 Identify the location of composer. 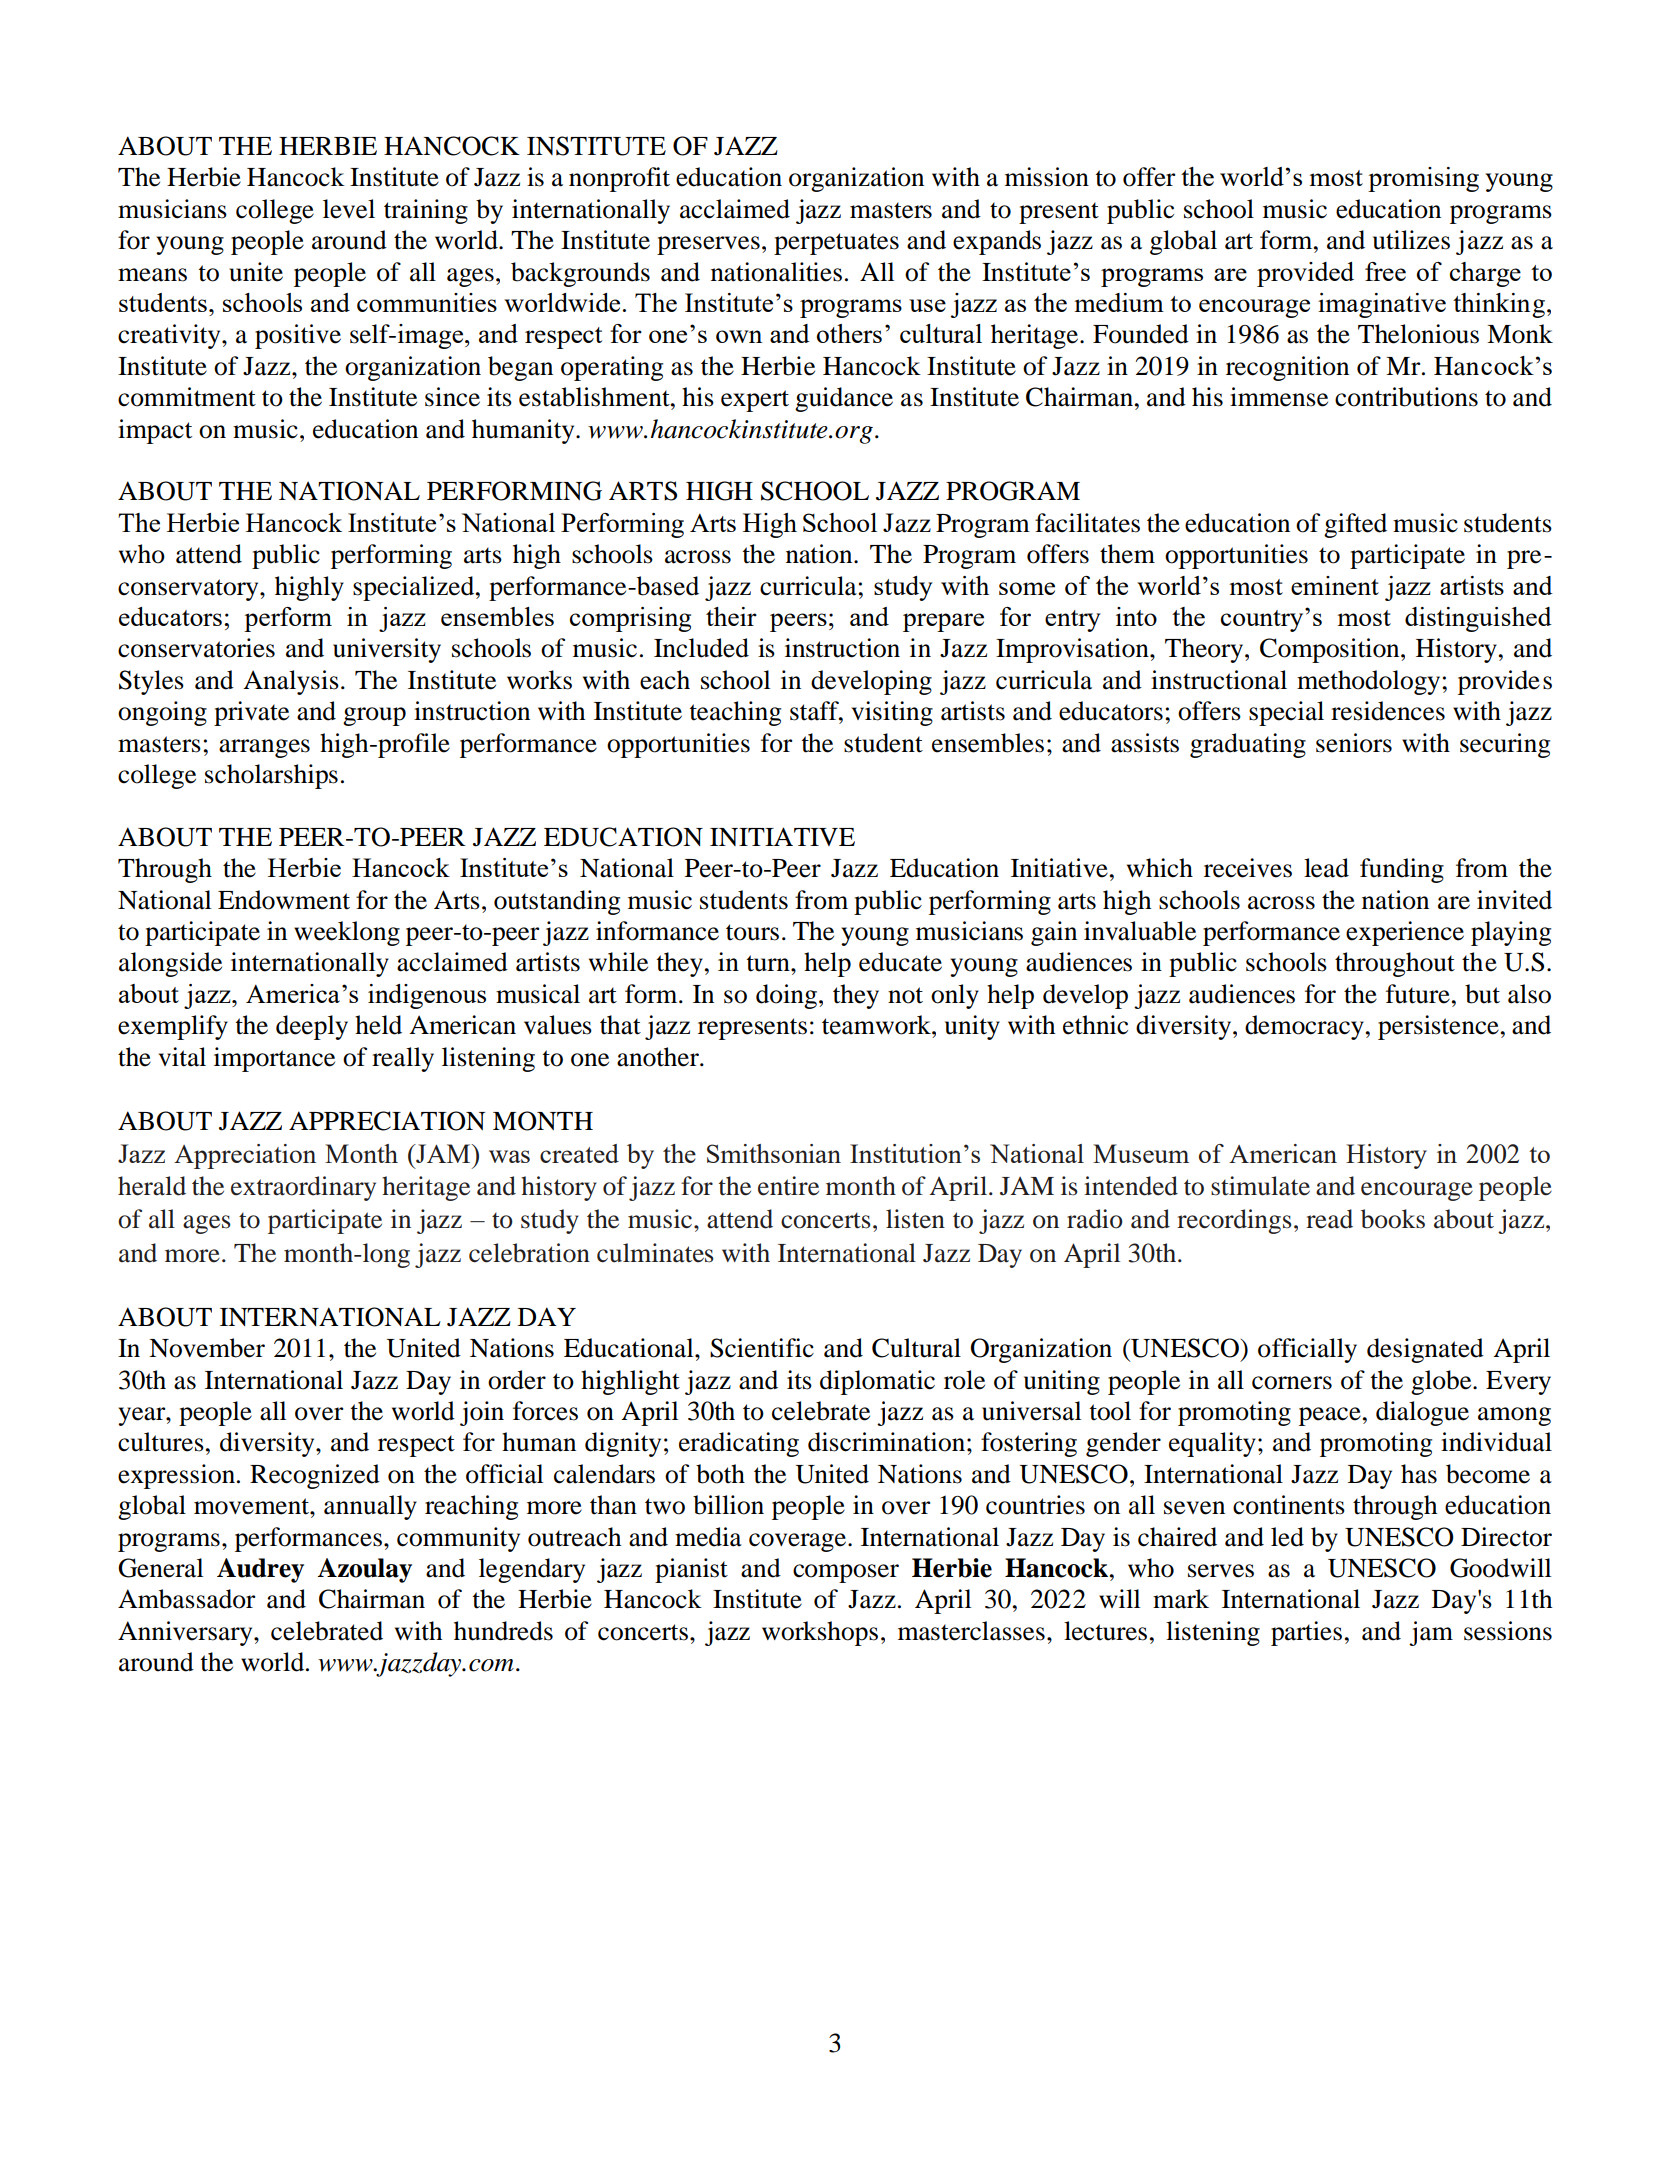
(846, 1573).
